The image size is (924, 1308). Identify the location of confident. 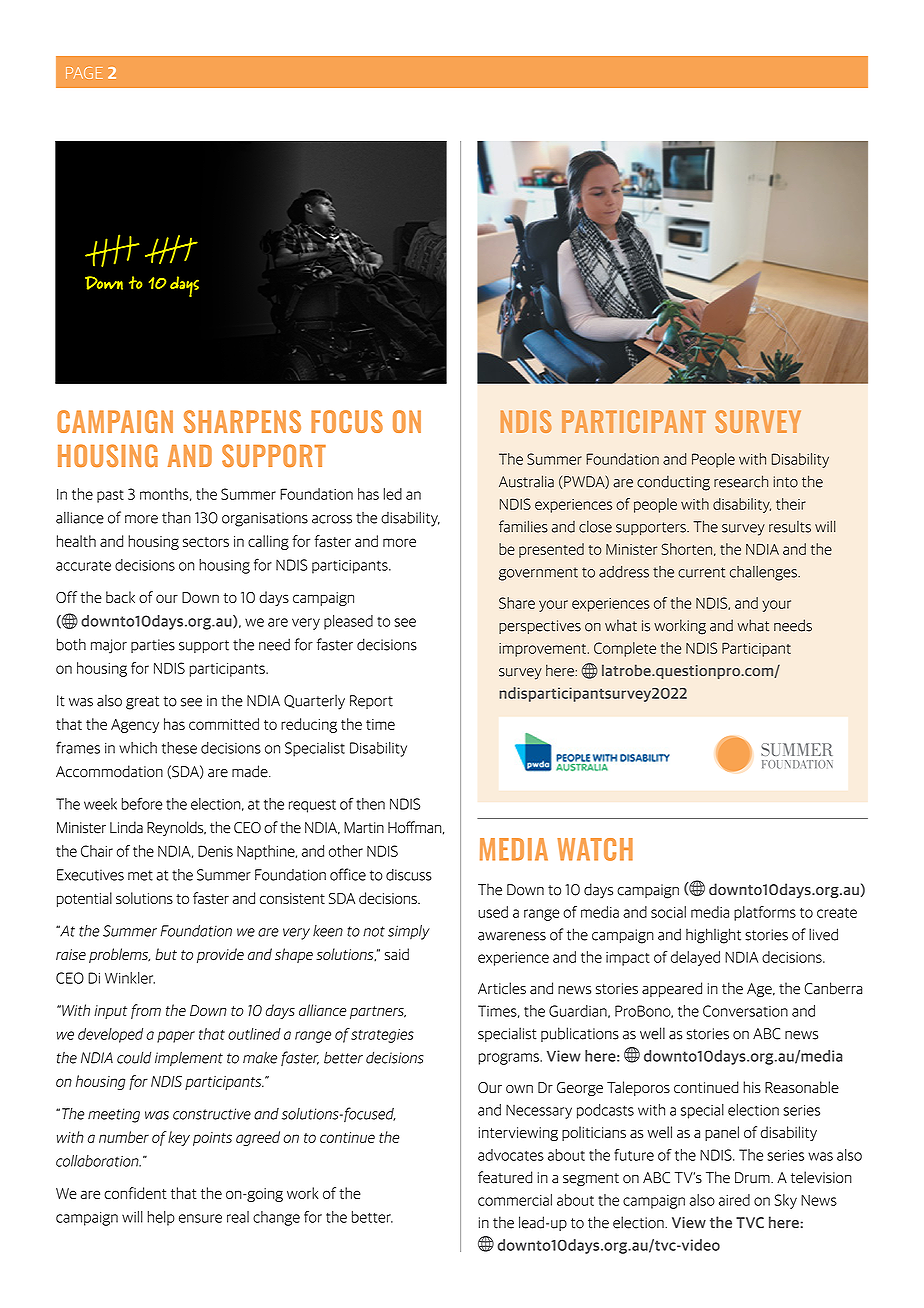
(135, 1193).
